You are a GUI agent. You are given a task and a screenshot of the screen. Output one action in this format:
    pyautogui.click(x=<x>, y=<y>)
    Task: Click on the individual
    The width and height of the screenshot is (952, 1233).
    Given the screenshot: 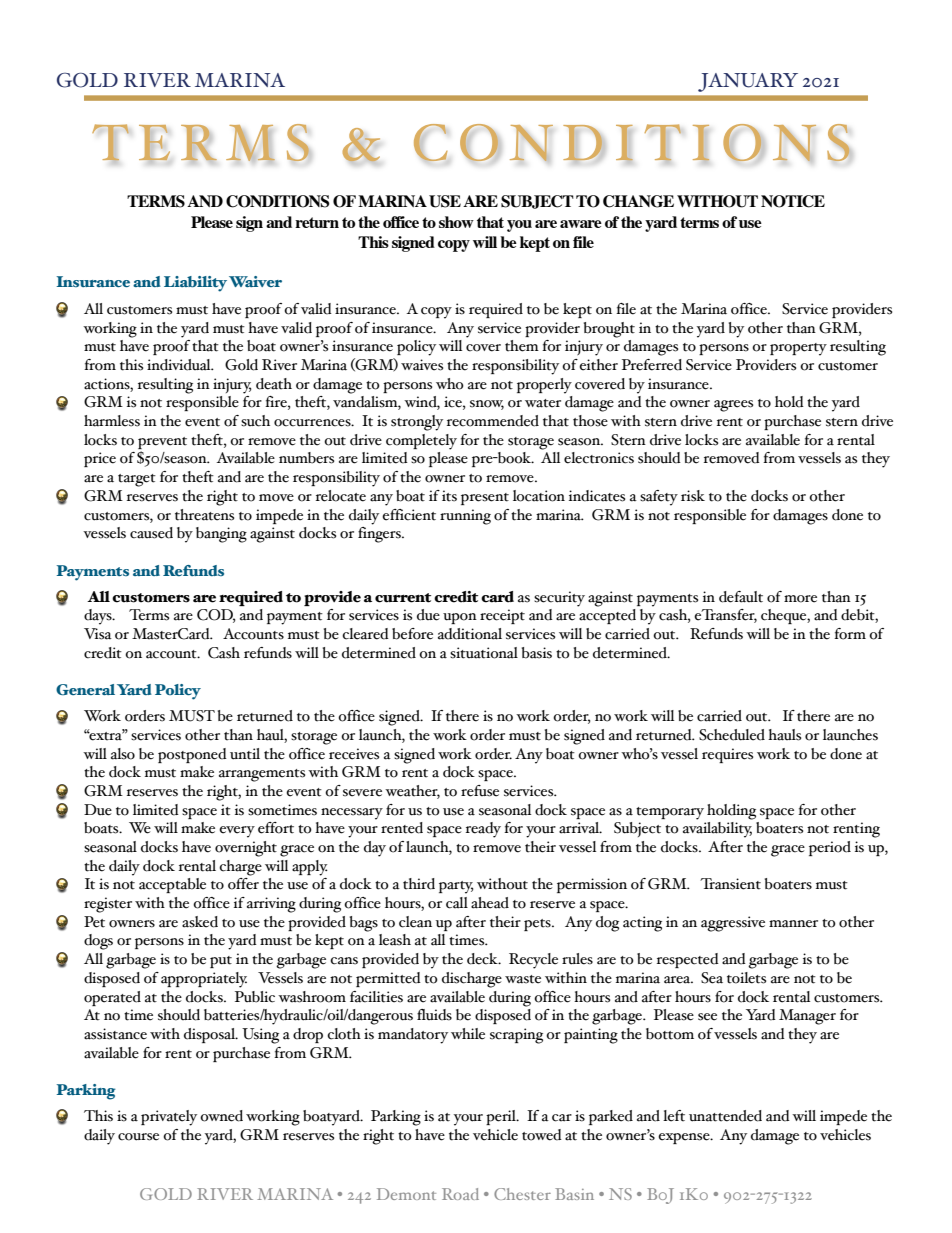 What is the action you would take?
    pyautogui.click(x=180, y=365)
